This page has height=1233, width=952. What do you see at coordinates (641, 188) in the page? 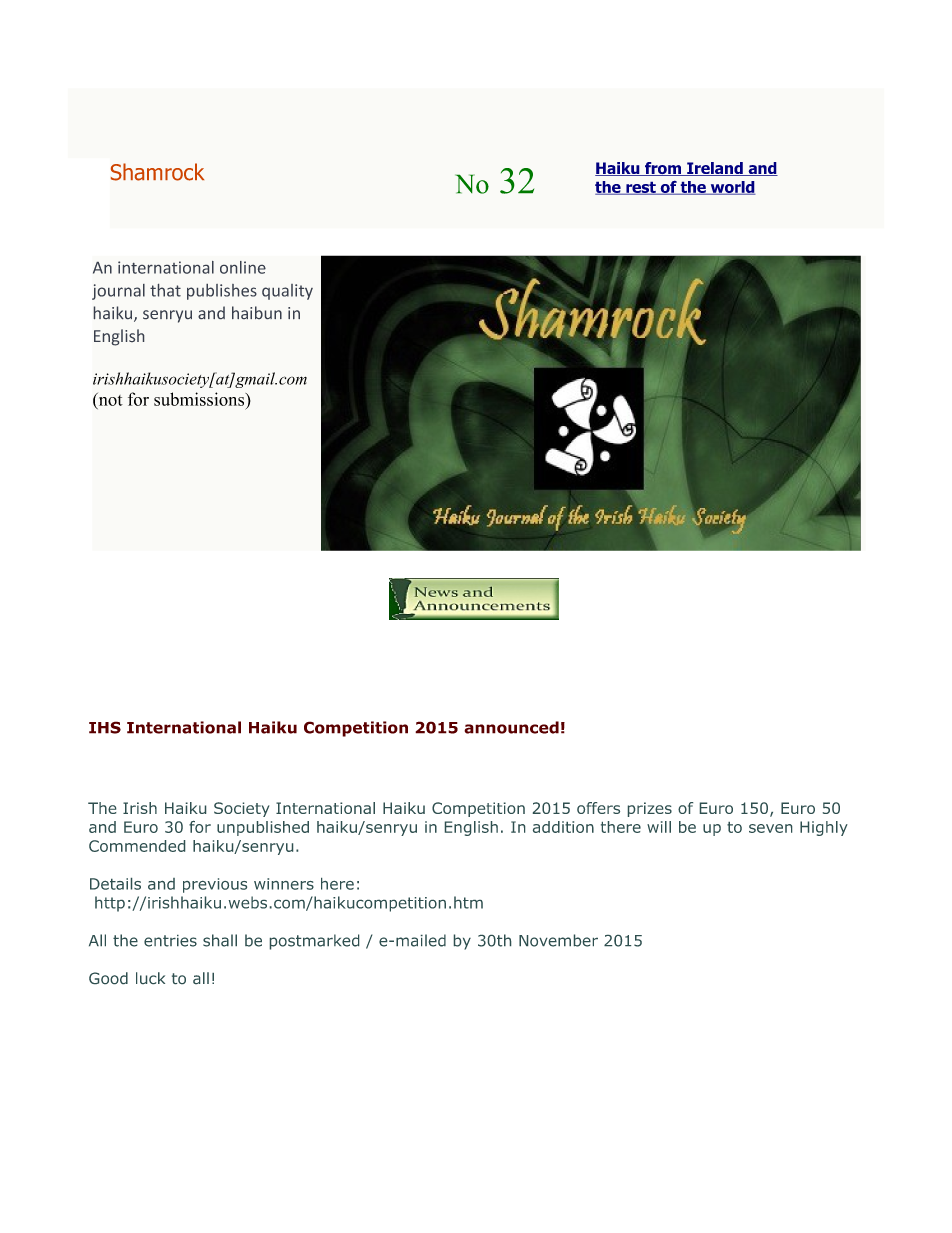
I see `rest` at bounding box center [641, 188].
